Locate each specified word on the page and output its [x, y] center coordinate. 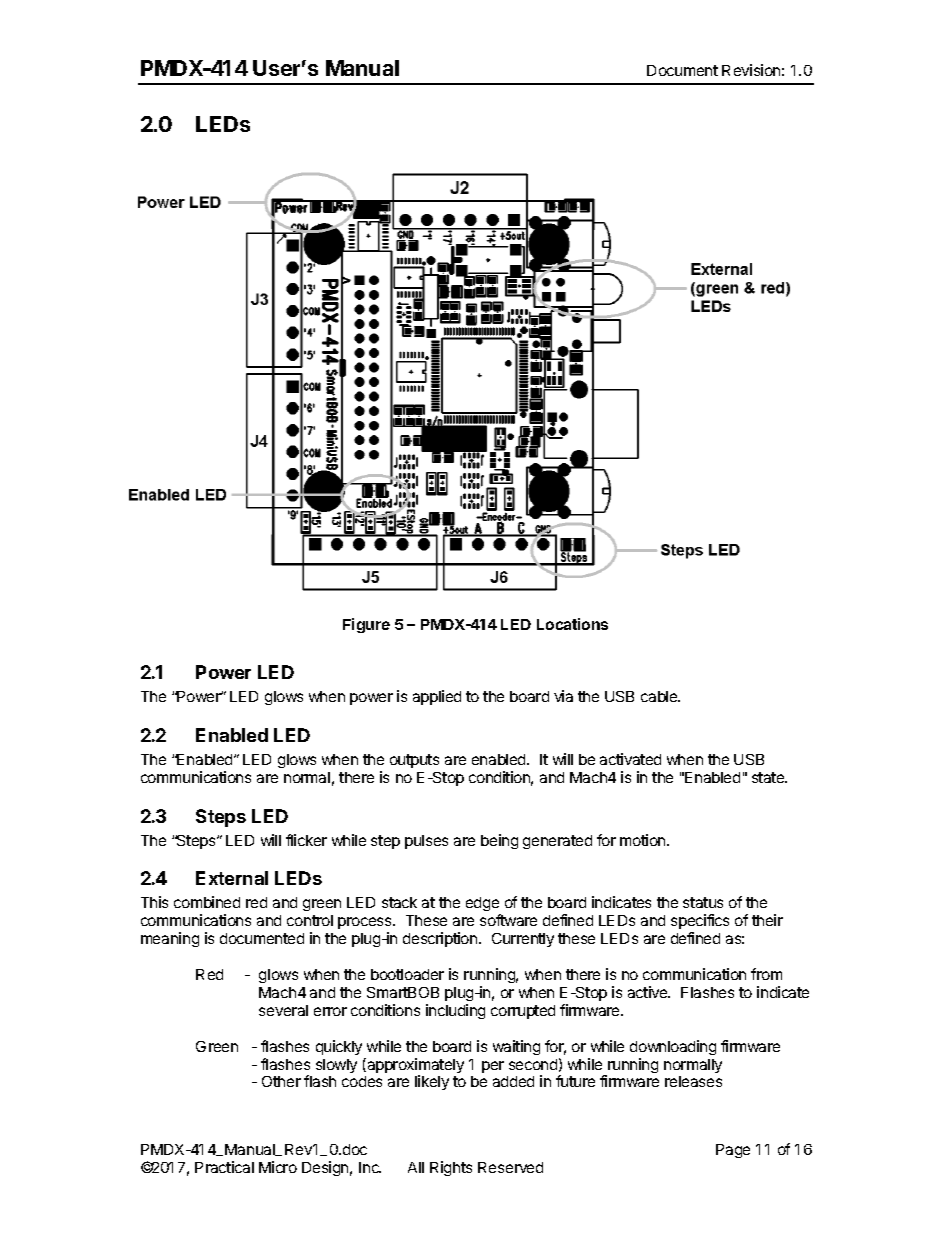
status [703, 902]
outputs [414, 761]
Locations [572, 624]
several [283, 1010]
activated [630, 759]
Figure [366, 625]
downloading [673, 1047]
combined [207, 902]
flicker [306, 840]
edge [483, 906]
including [455, 1011]
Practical [224, 1167]
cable [660, 696]
